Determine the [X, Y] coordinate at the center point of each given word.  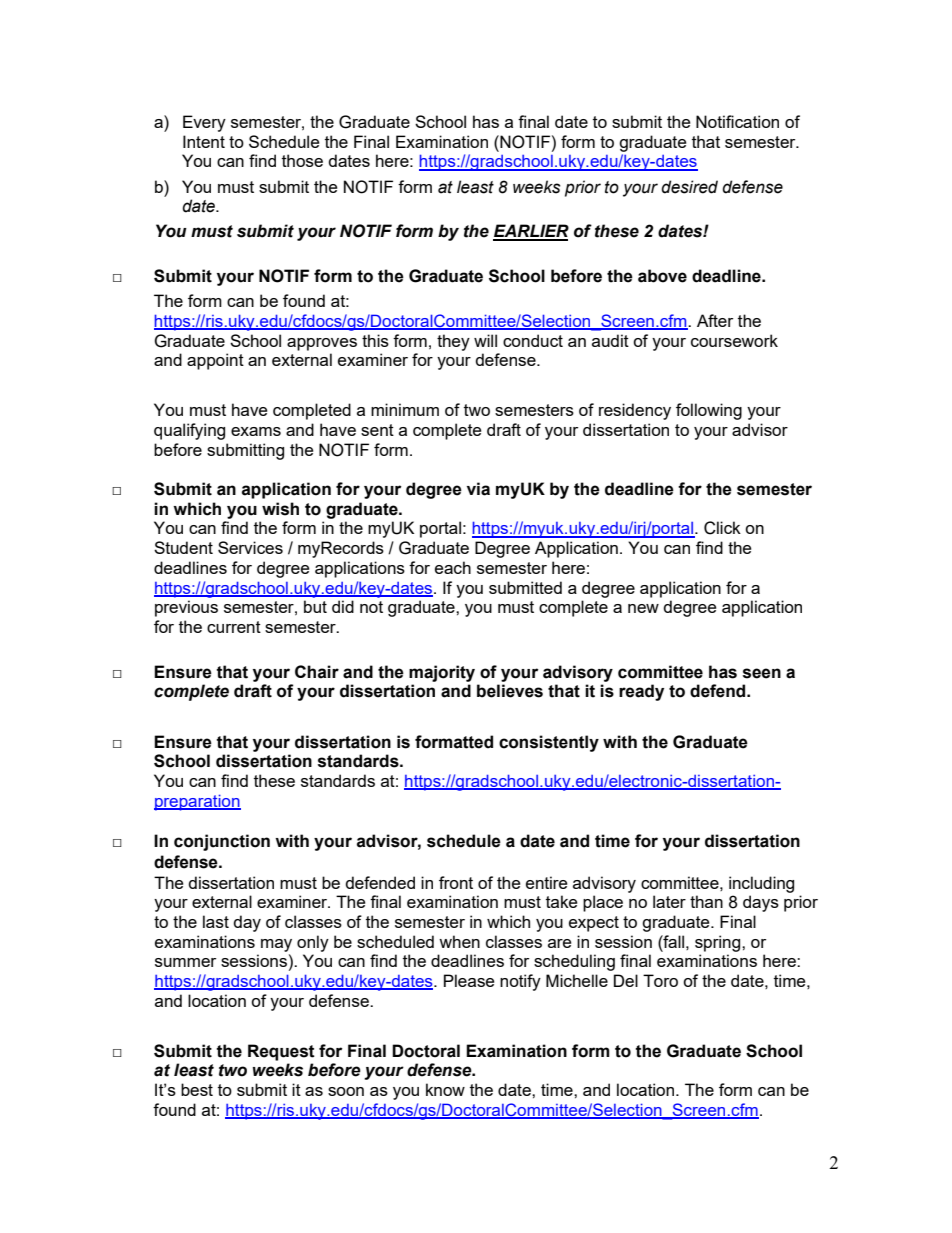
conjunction [222, 842]
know [445, 1089]
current [234, 627]
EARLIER [531, 232]
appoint [215, 361]
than [706, 901]
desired [689, 187]
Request [281, 1052]
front [456, 882]
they [453, 342]
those [302, 160]
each [453, 567]
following [709, 411]
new [643, 608]
